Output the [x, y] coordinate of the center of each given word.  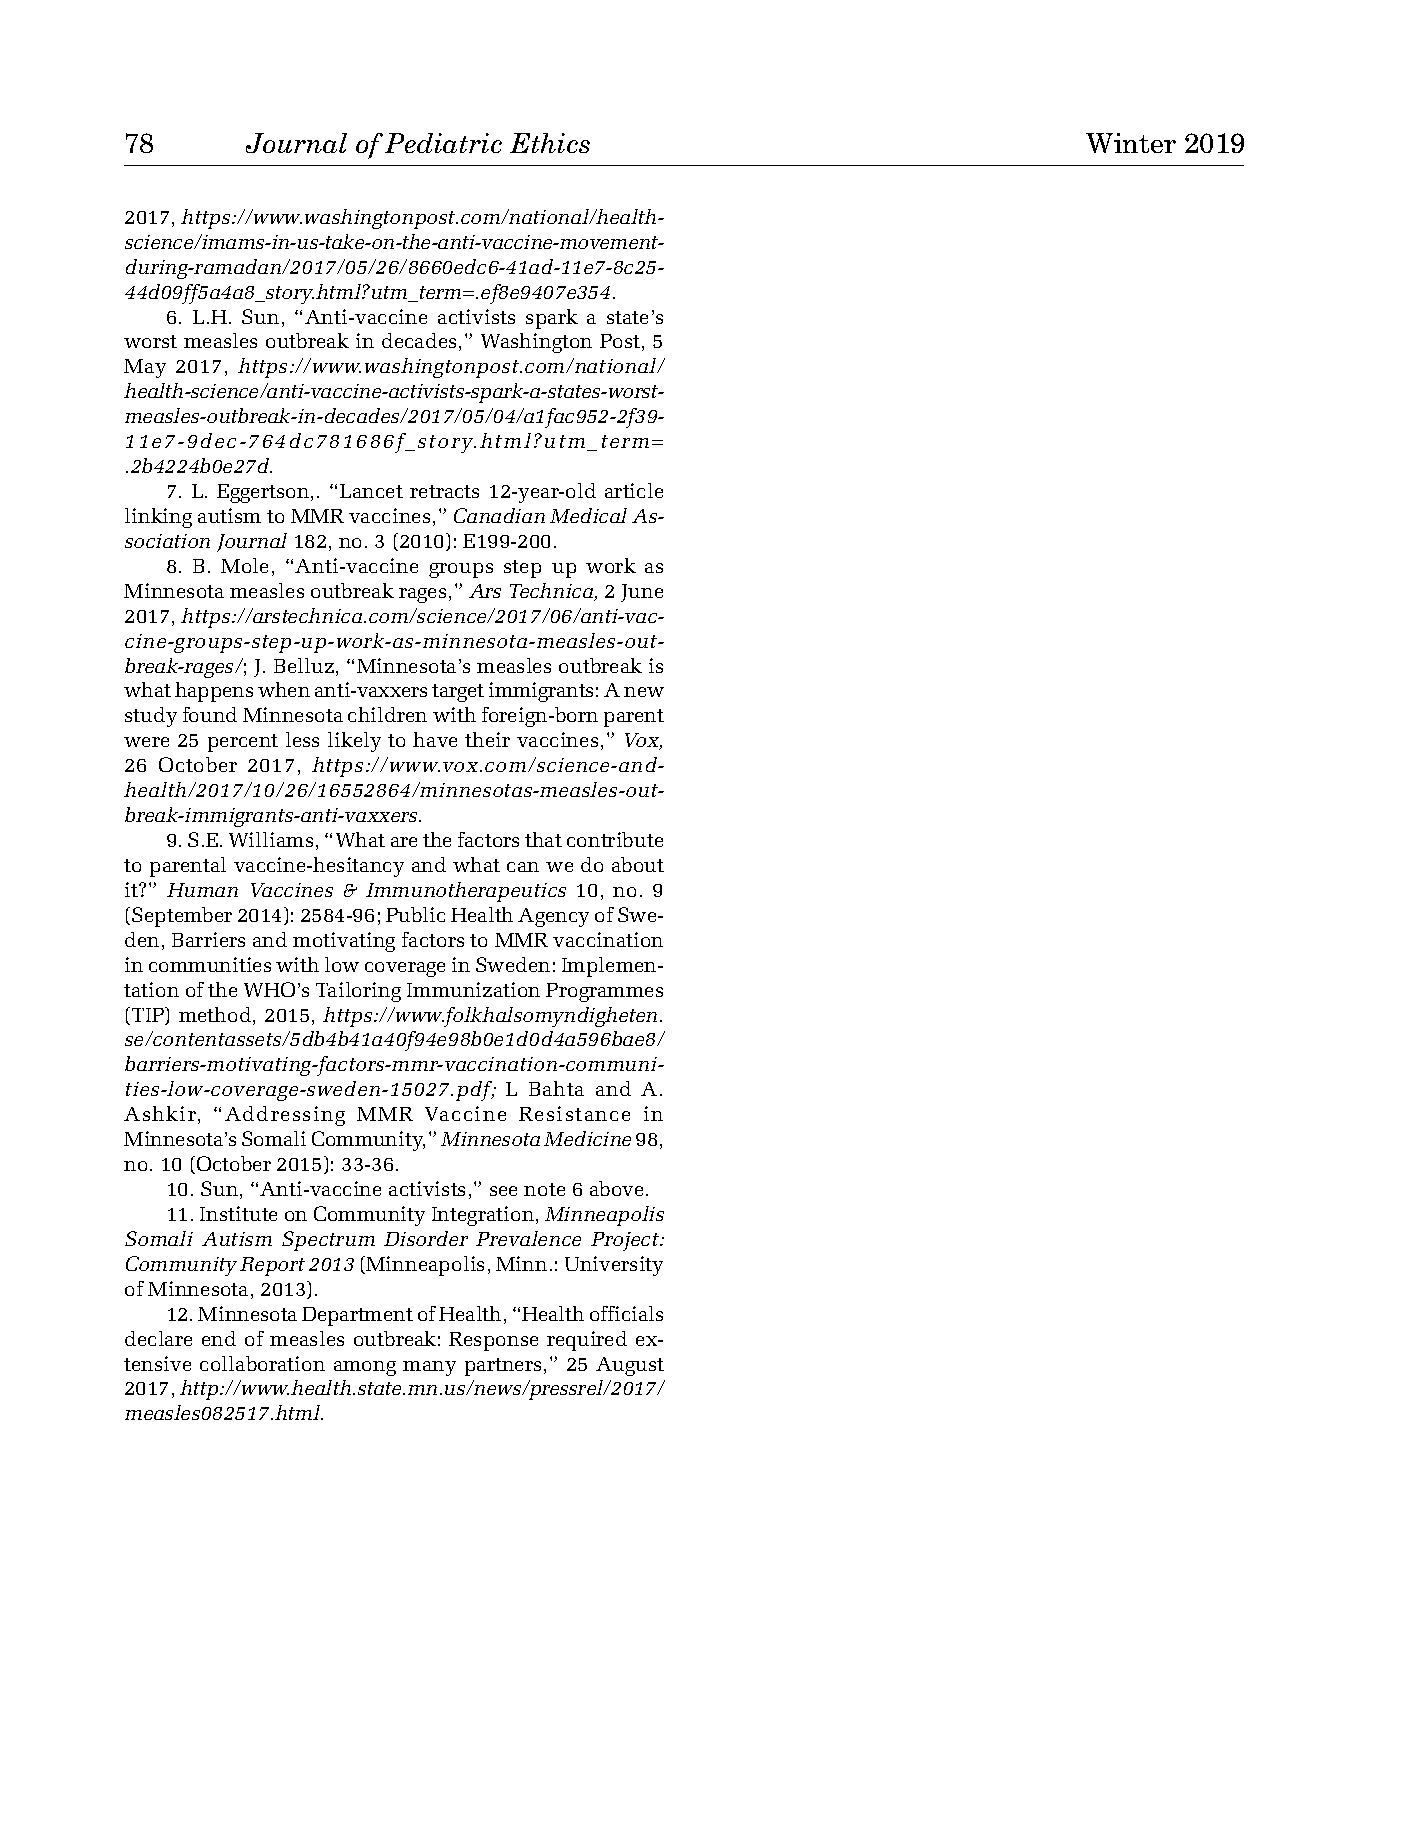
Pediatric [443, 143]
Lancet [371, 491]
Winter [1131, 143]
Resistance [574, 1113]
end [219, 1338]
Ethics [550, 143]
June [642, 593]
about [638, 864]
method [216, 1016]
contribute [615, 839]
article [634, 490]
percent [243, 743]
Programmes [604, 992]
